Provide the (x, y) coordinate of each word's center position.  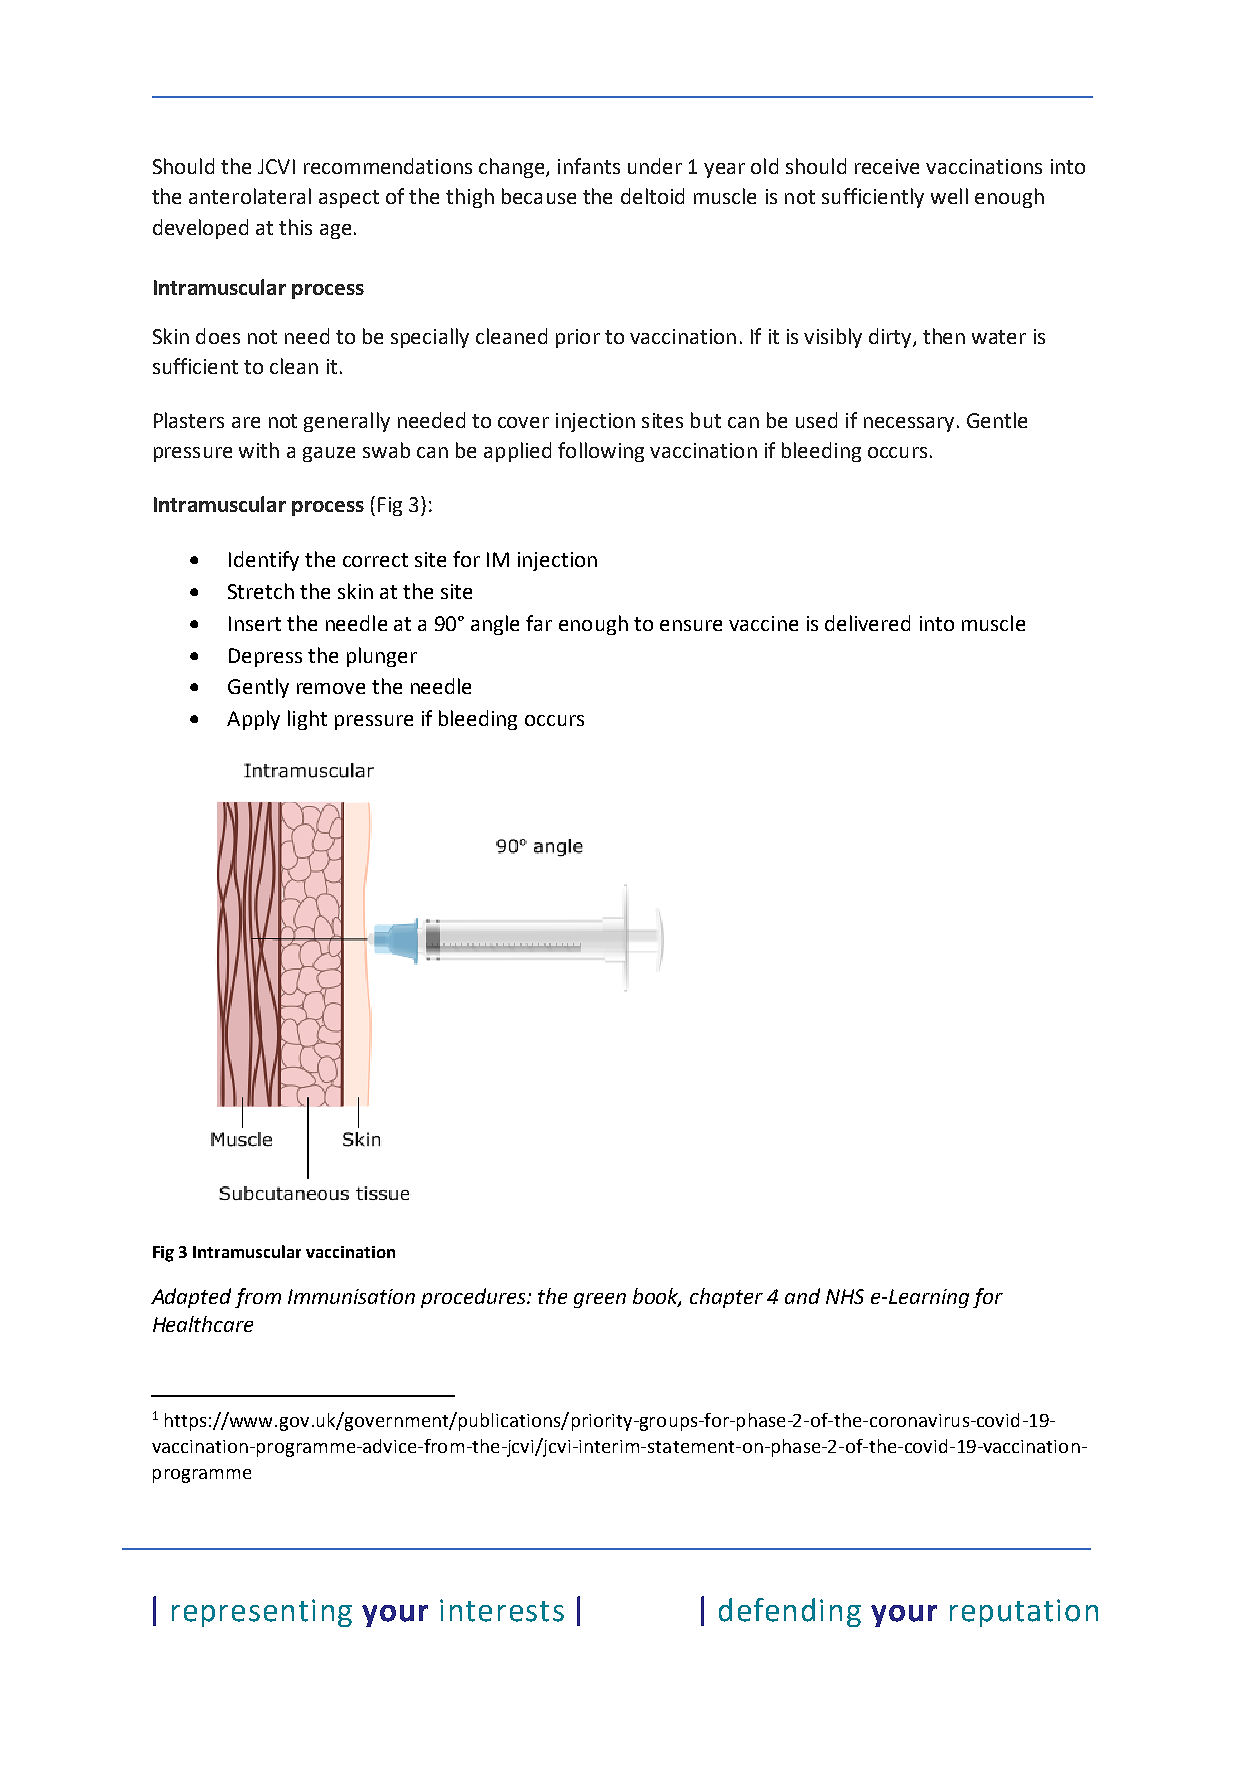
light (307, 720)
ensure (691, 625)
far (539, 623)
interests (502, 1610)
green (600, 1300)
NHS (845, 1296)
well (949, 196)
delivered (867, 623)
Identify (264, 561)
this (295, 227)
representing (262, 1613)
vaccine (763, 623)
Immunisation (351, 1296)
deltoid (652, 196)
